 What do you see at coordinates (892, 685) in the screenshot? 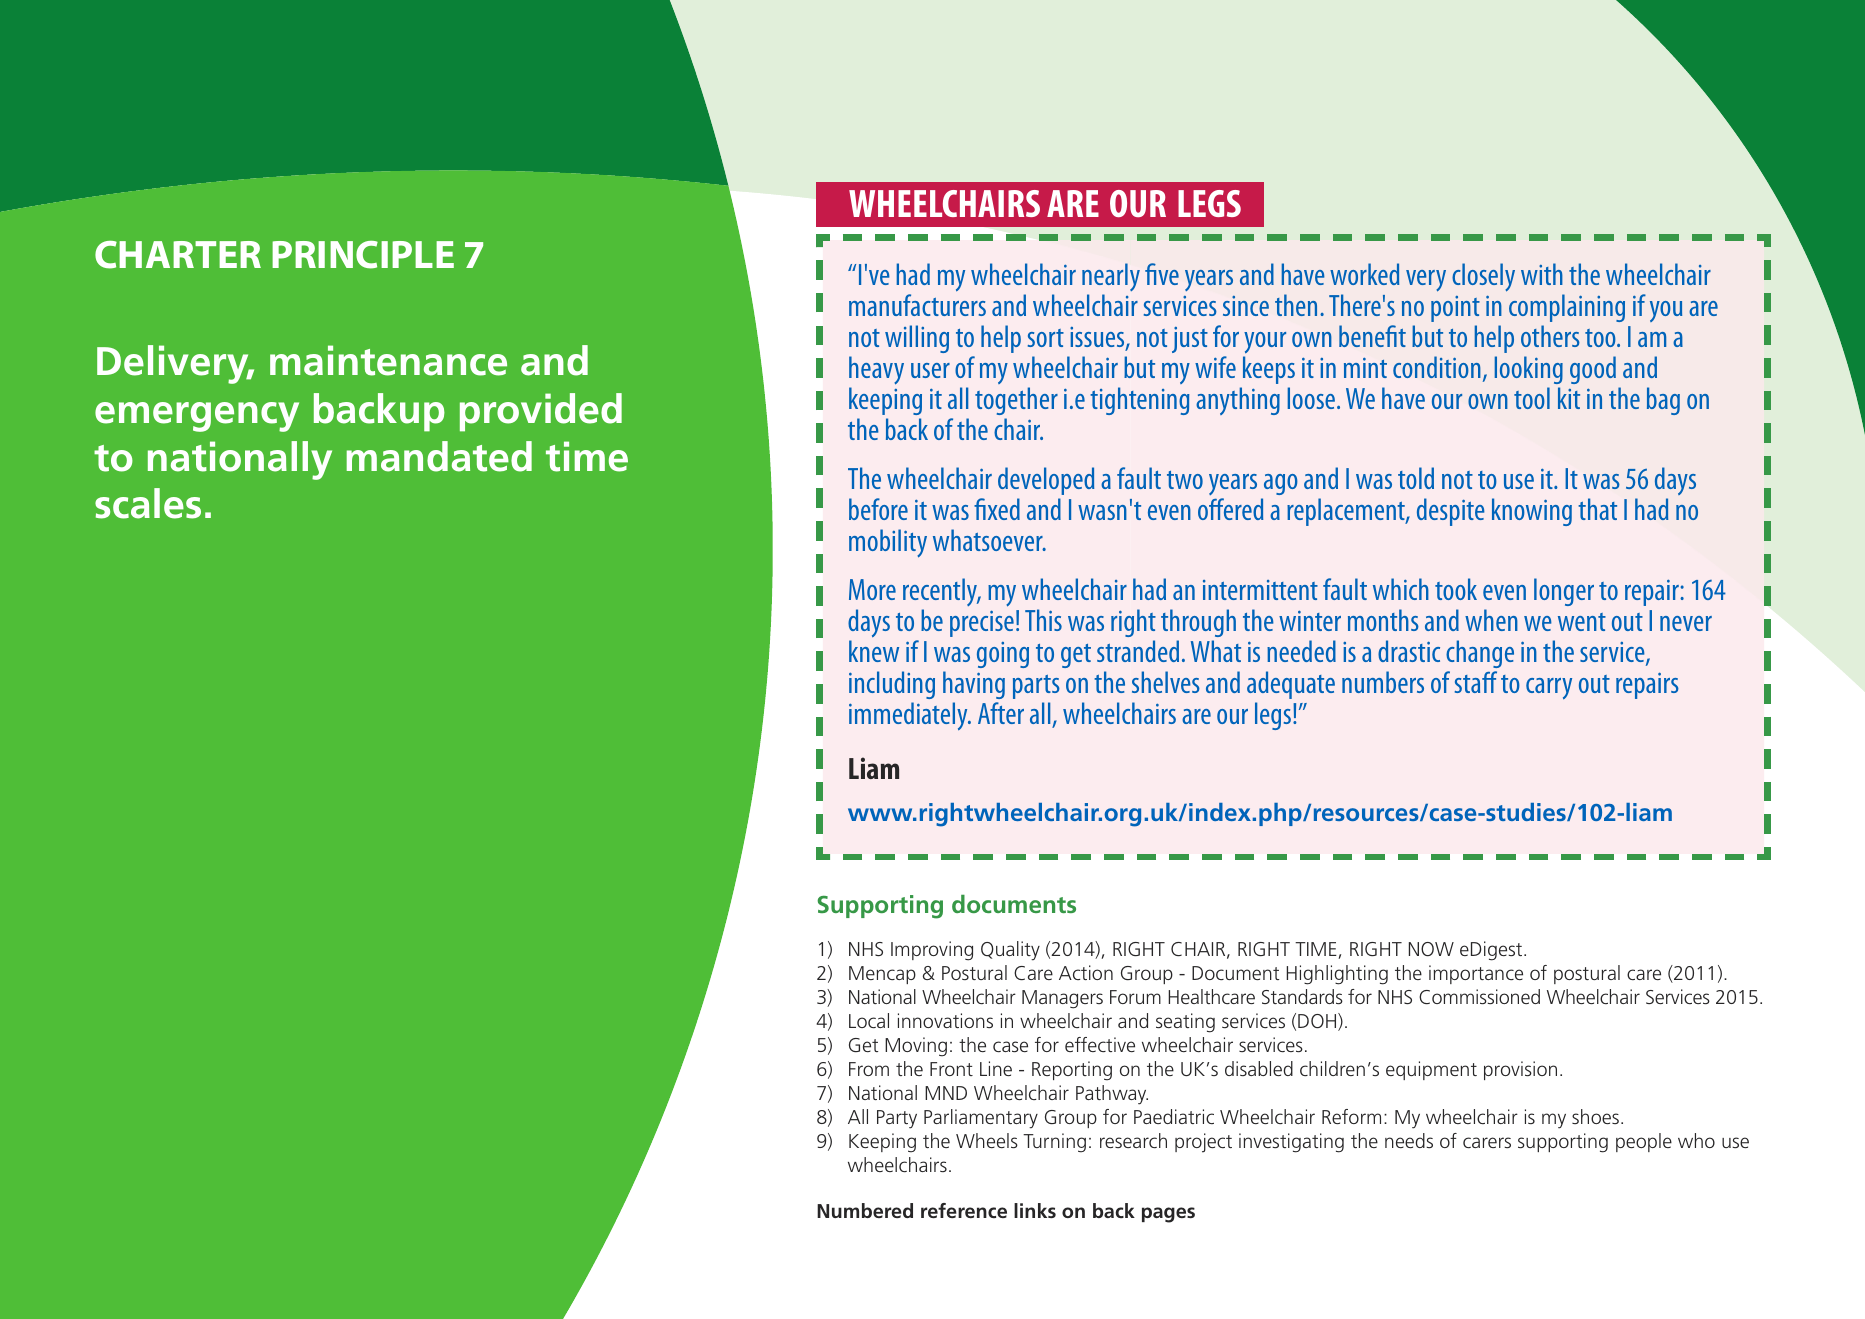
I see `including` at bounding box center [892, 685].
